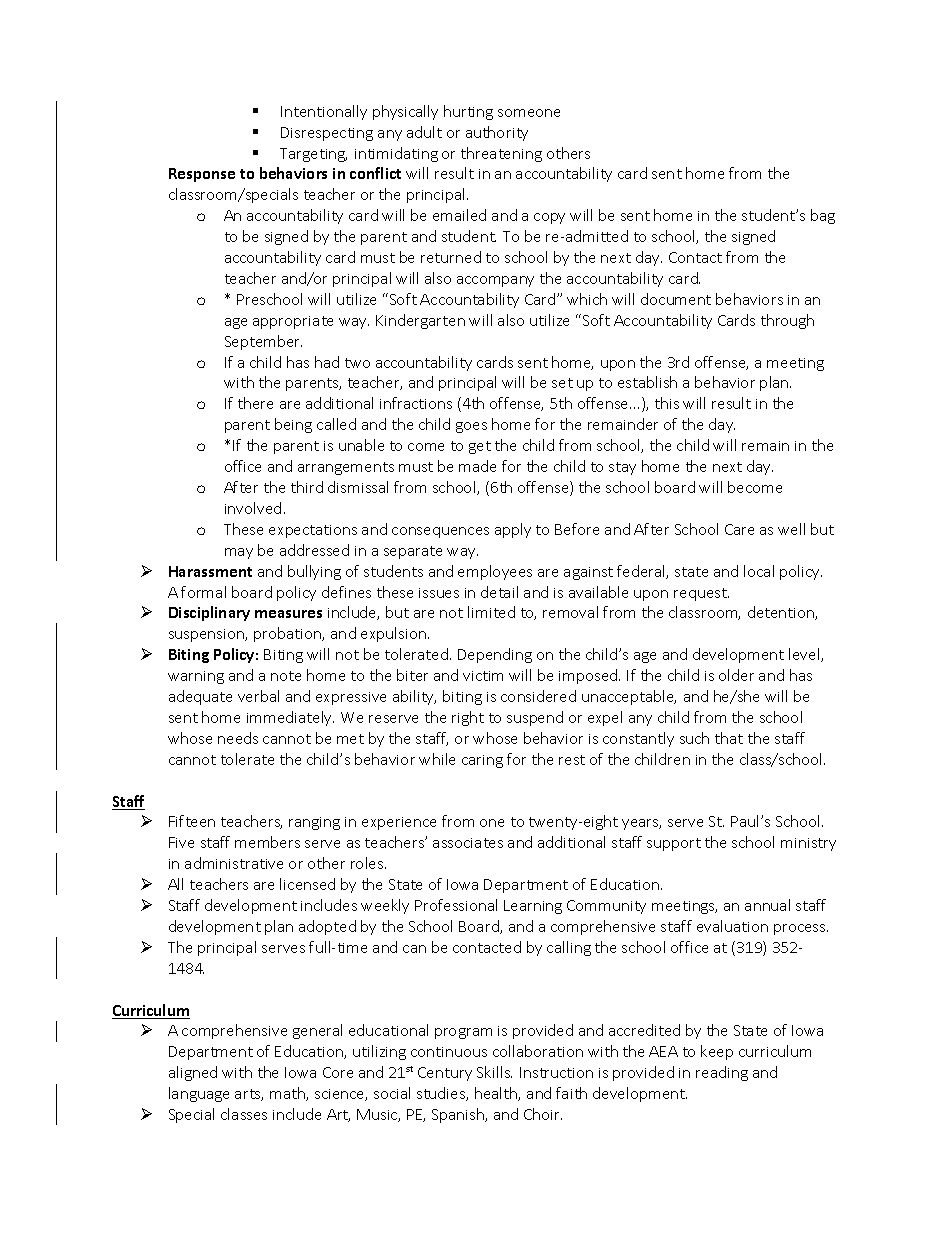 The height and width of the screenshot is (1233, 952). What do you see at coordinates (293, 425) in the screenshot?
I see `being` at bounding box center [293, 425].
